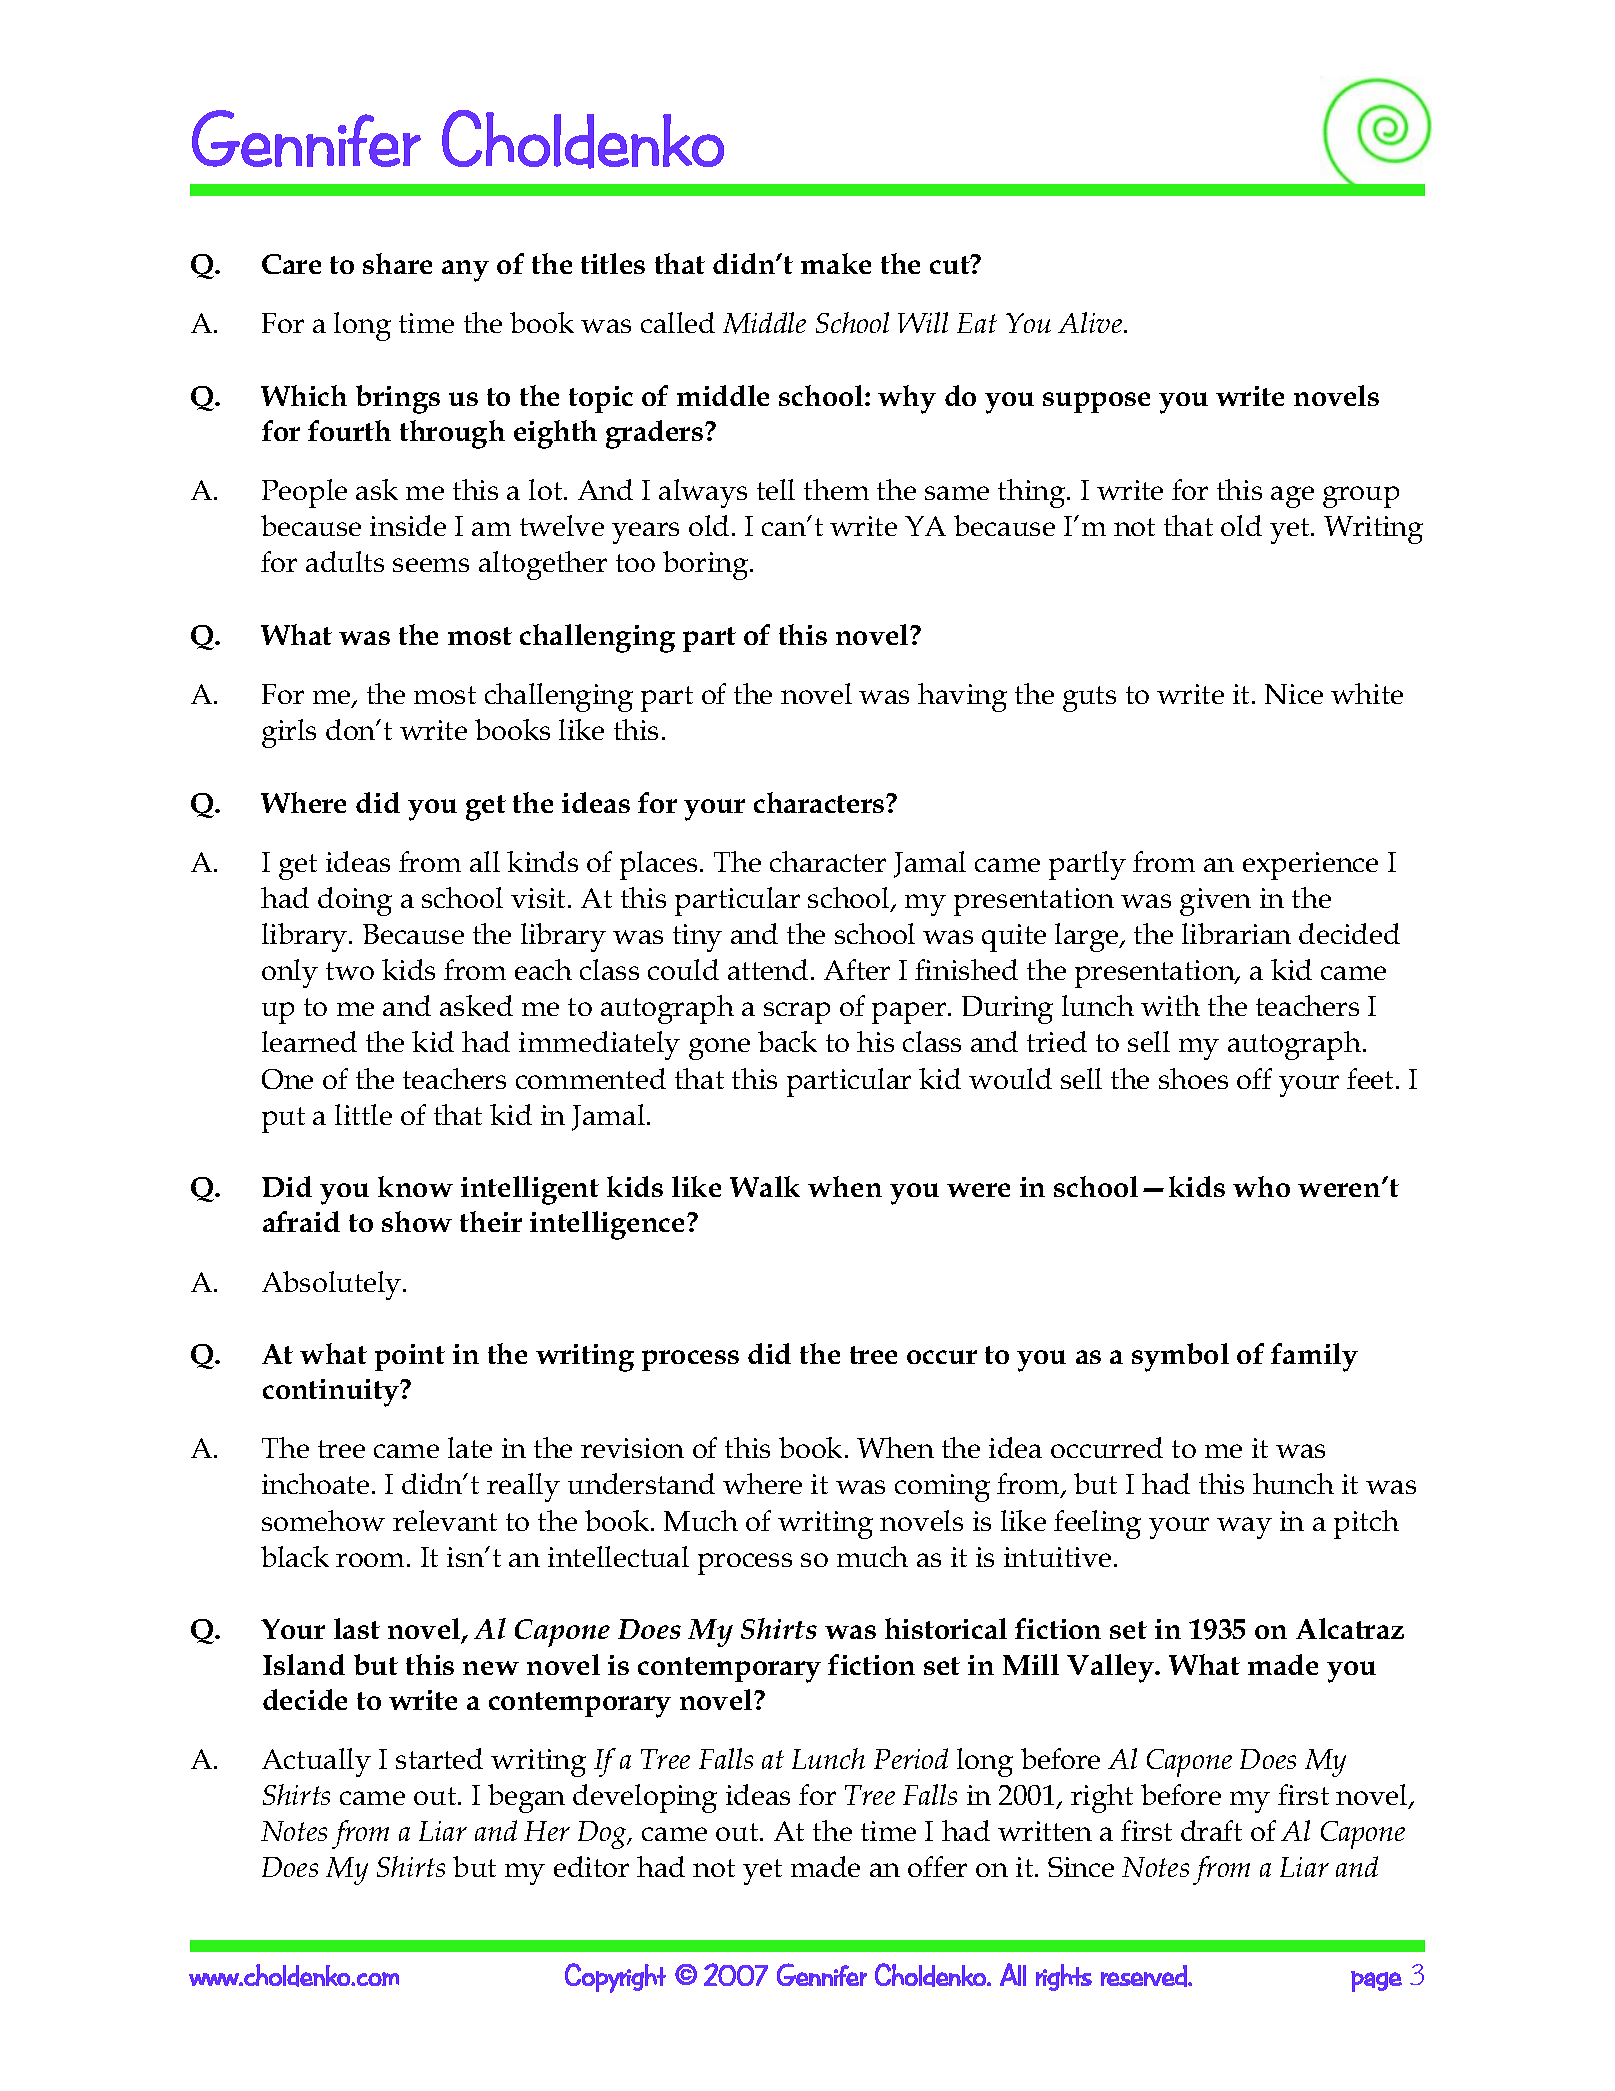 The height and width of the screenshot is (2091, 1615). I want to click on Walk, so click(765, 1186).
